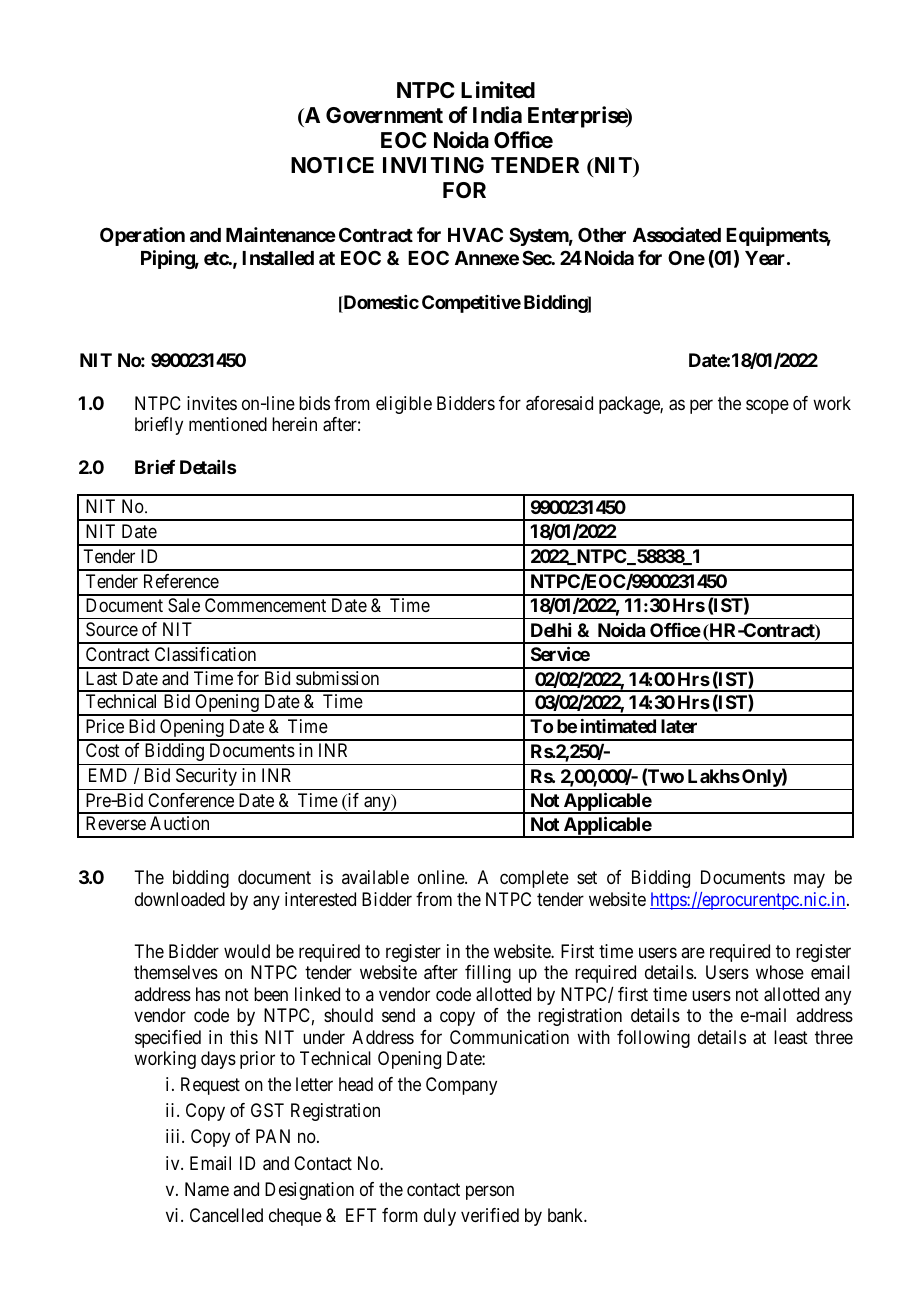  What do you see at coordinates (497, 114) in the screenshot?
I see `India` at bounding box center [497, 114].
